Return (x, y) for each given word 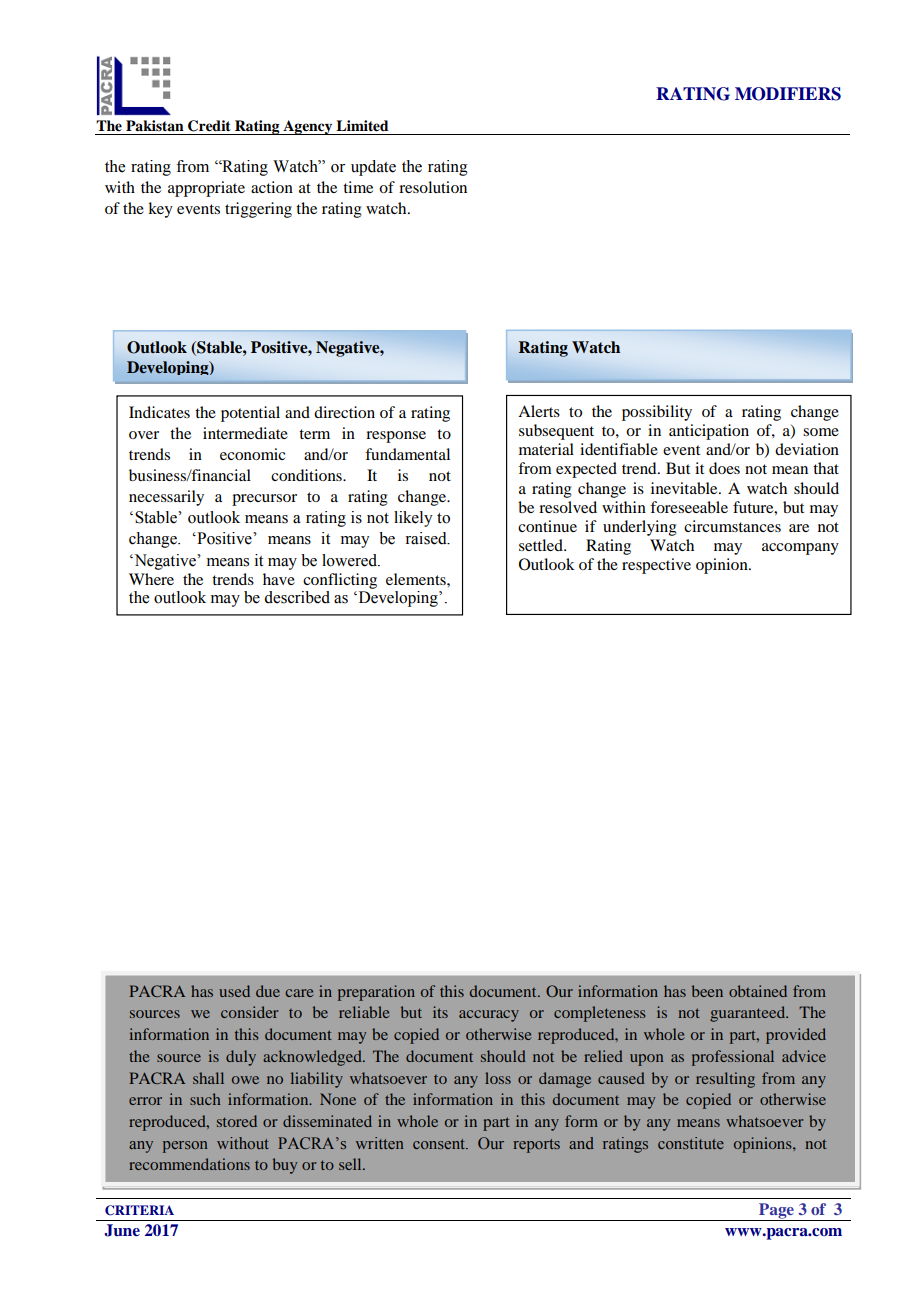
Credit (209, 126)
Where (151, 579)
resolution (433, 187)
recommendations (189, 1164)
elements (417, 579)
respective (656, 566)
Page (776, 1212)
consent (440, 1144)
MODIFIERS (788, 94)
